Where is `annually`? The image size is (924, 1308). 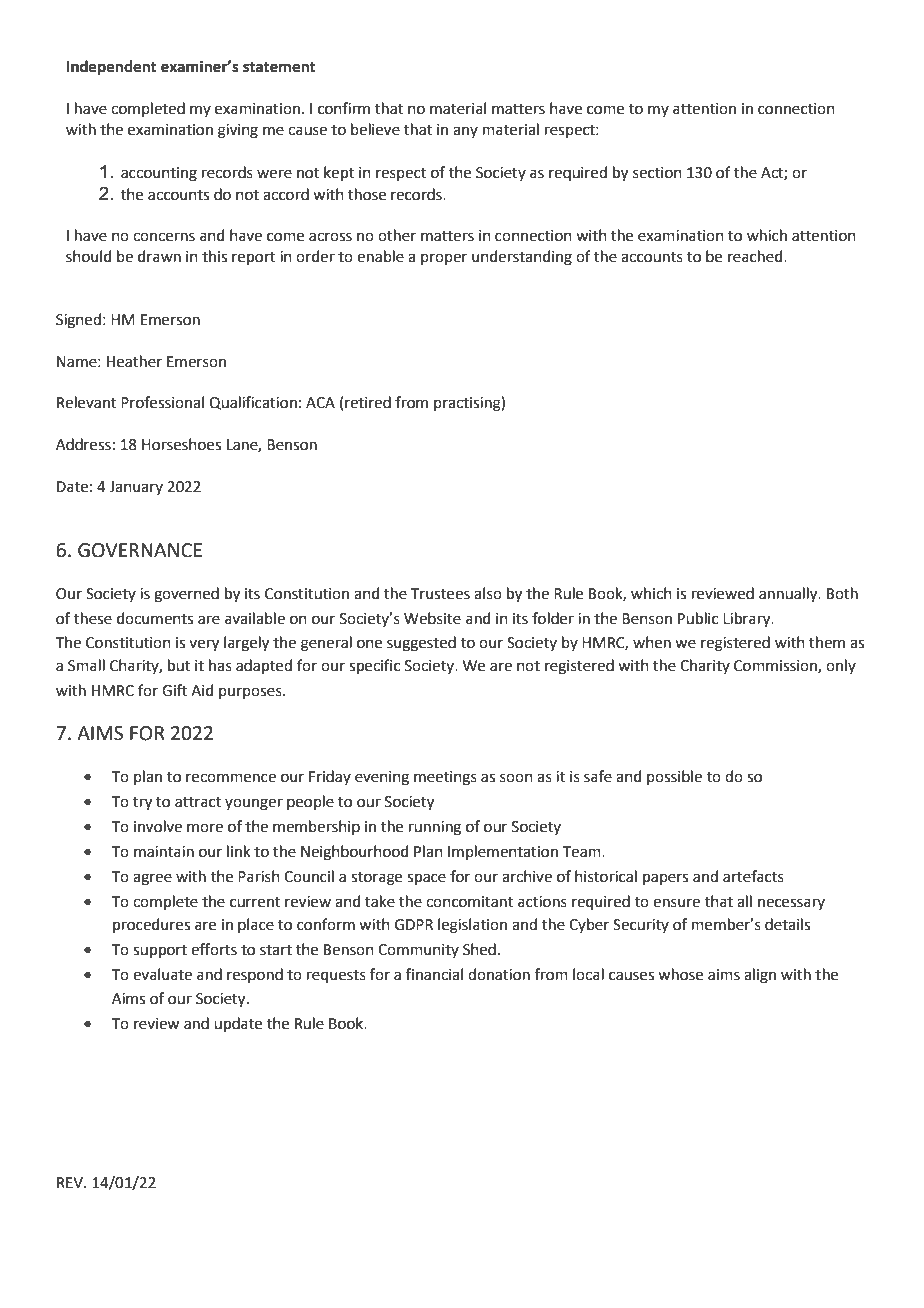
annually is located at coordinates (789, 595).
